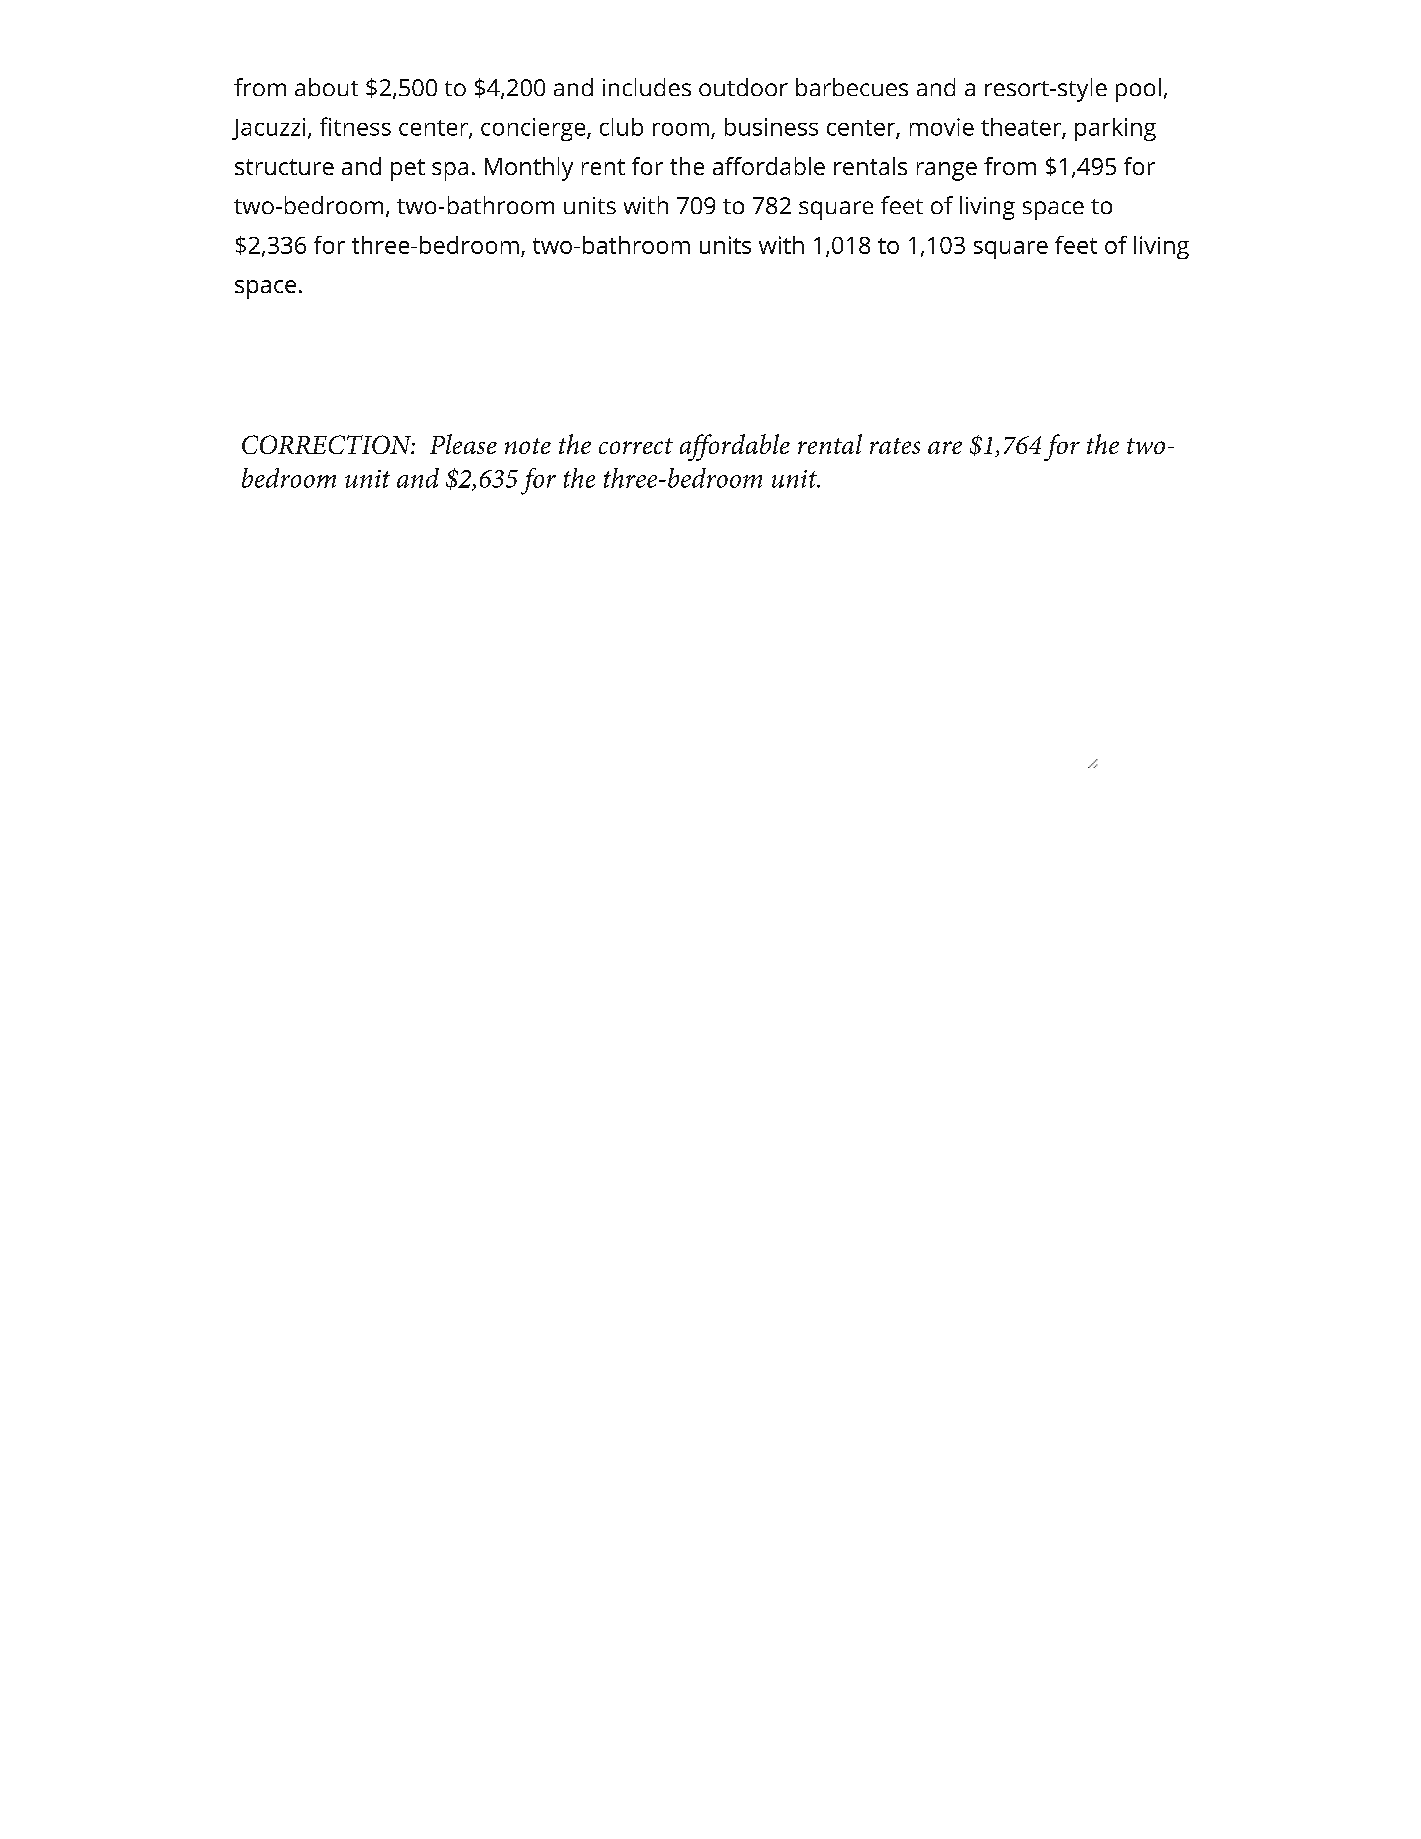 Image resolution: width=1421 pixels, height=1839 pixels. Describe the element at coordinates (528, 446) in the image. I see `note` at that location.
